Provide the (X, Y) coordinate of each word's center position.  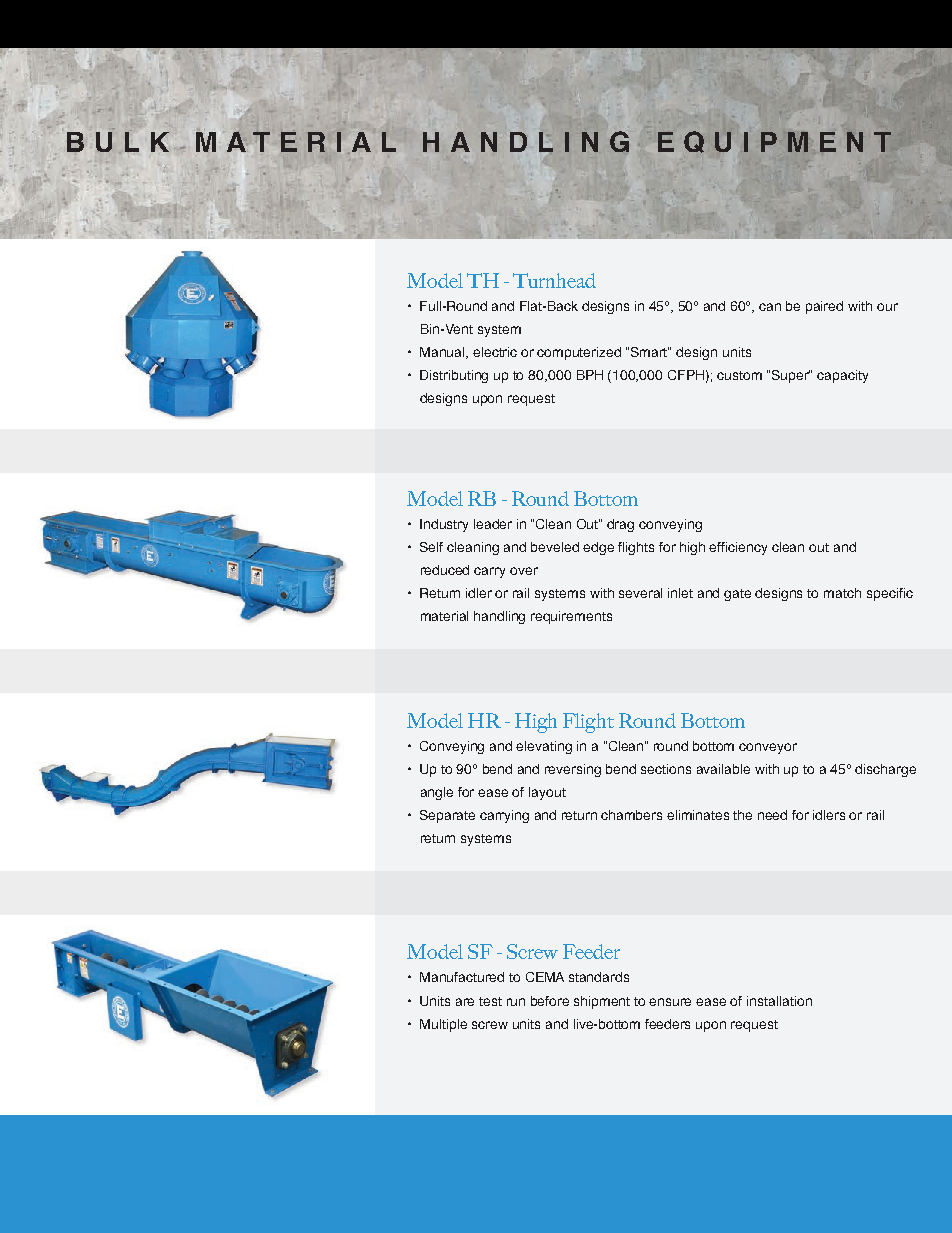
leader (493, 524)
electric (495, 352)
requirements (571, 617)
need (772, 815)
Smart (650, 352)
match (842, 593)
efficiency (738, 548)
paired (824, 307)
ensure (670, 1002)
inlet (680, 593)
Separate (447, 816)
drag (620, 525)
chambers (631, 815)
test (490, 1001)
